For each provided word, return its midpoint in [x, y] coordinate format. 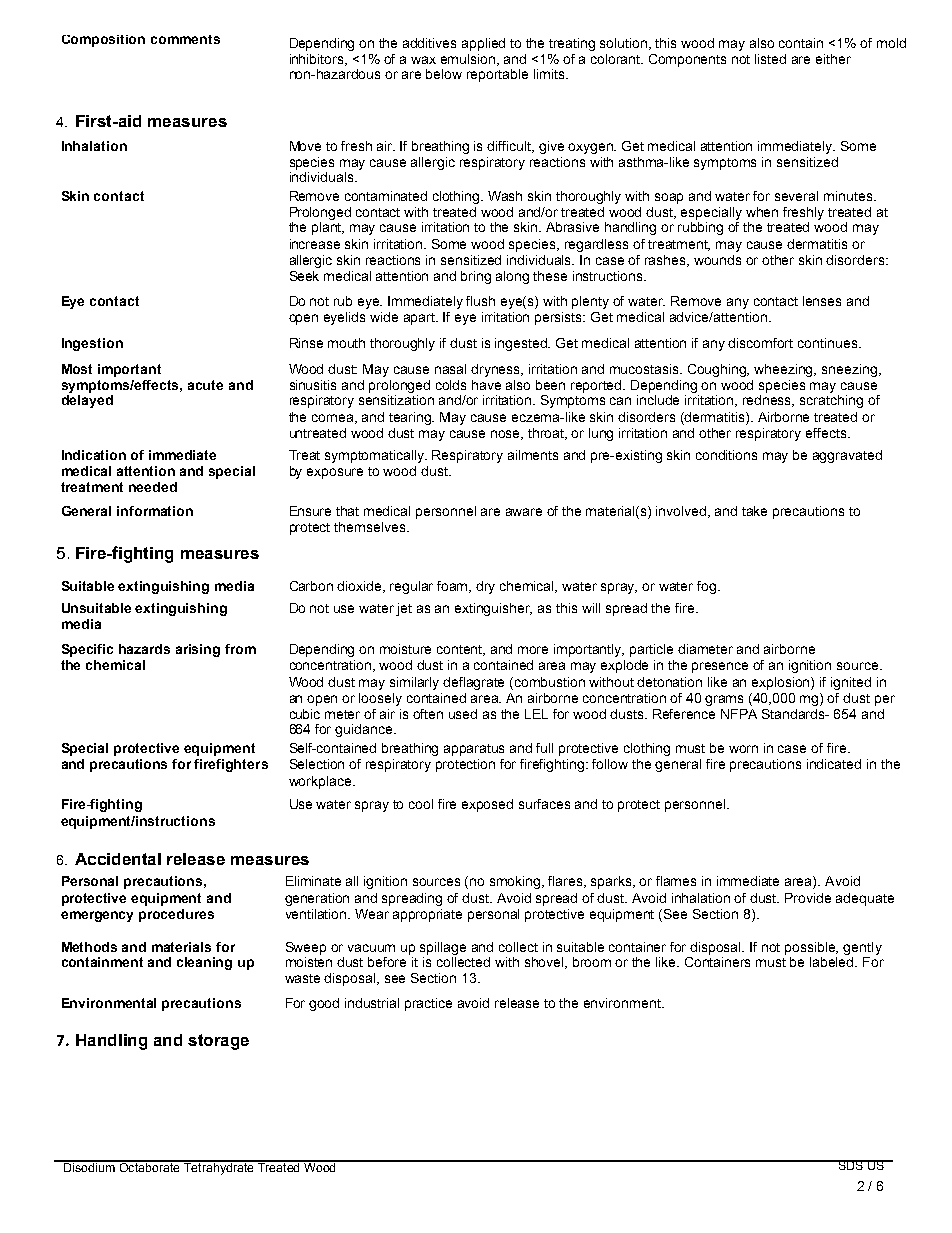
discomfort [760, 343]
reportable [497, 75]
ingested [522, 344]
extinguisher [493, 609]
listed [770, 59]
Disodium [89, 1166]
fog [708, 587]
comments [185, 39]
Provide [808, 898]
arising [198, 650]
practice [428, 1004]
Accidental [118, 859]
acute [205, 385]
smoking [516, 882]
